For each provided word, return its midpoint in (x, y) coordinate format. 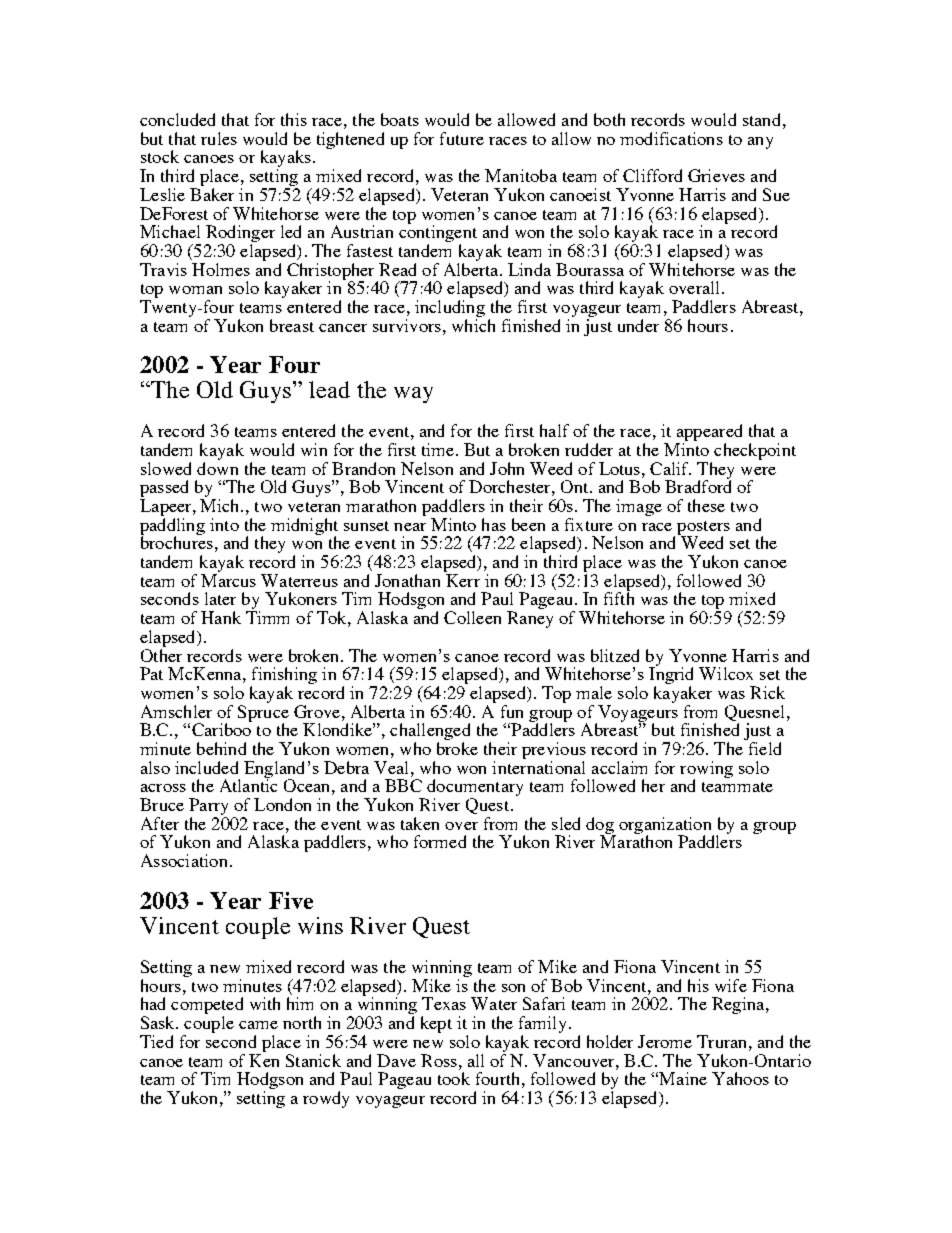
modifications (671, 138)
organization (666, 826)
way (413, 395)
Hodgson (270, 1082)
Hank (221, 617)
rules (219, 138)
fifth (619, 597)
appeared (709, 434)
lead (329, 389)
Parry (208, 808)
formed (440, 841)
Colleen (472, 617)
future (462, 138)
